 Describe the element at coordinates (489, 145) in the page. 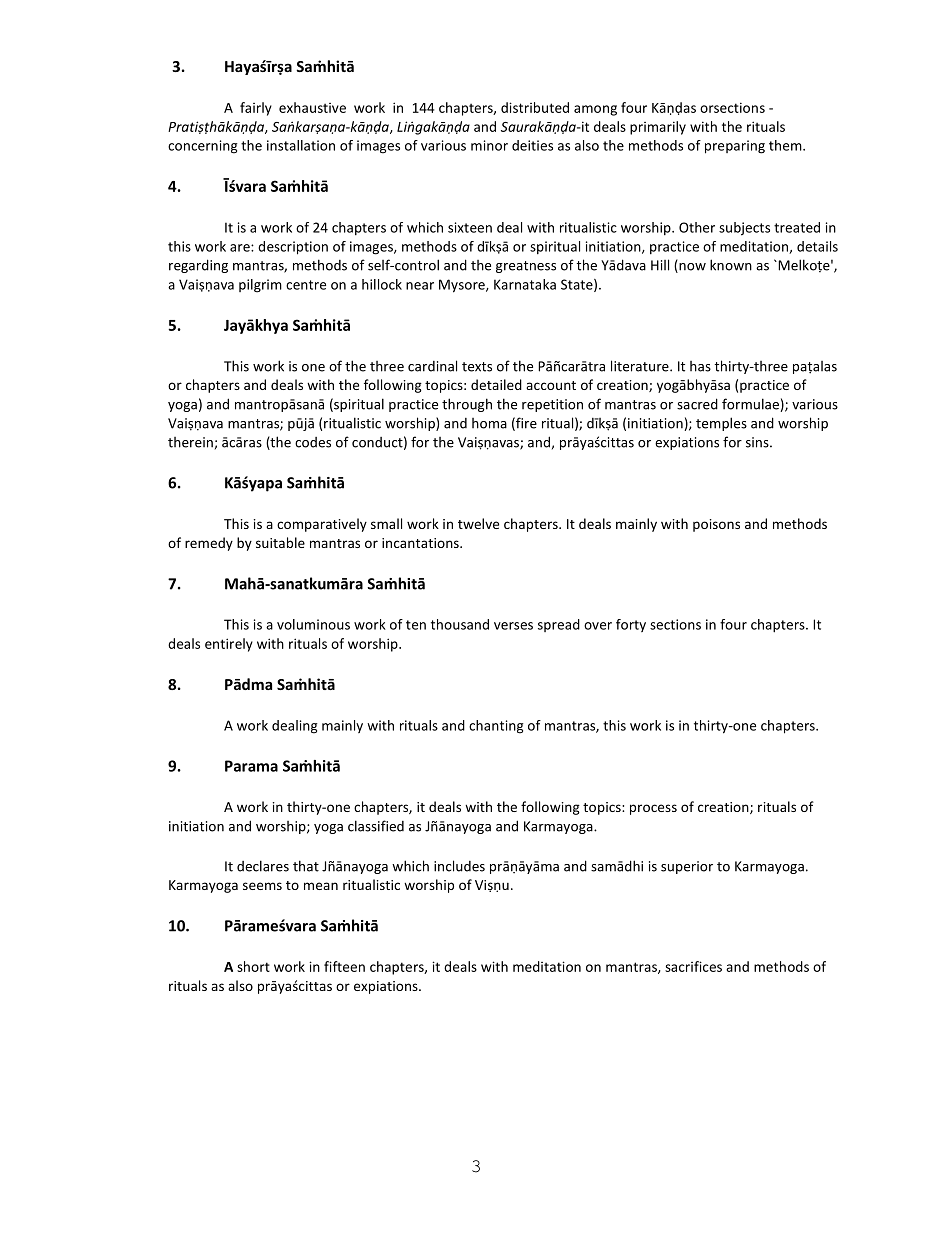

I see `minor` at that location.
